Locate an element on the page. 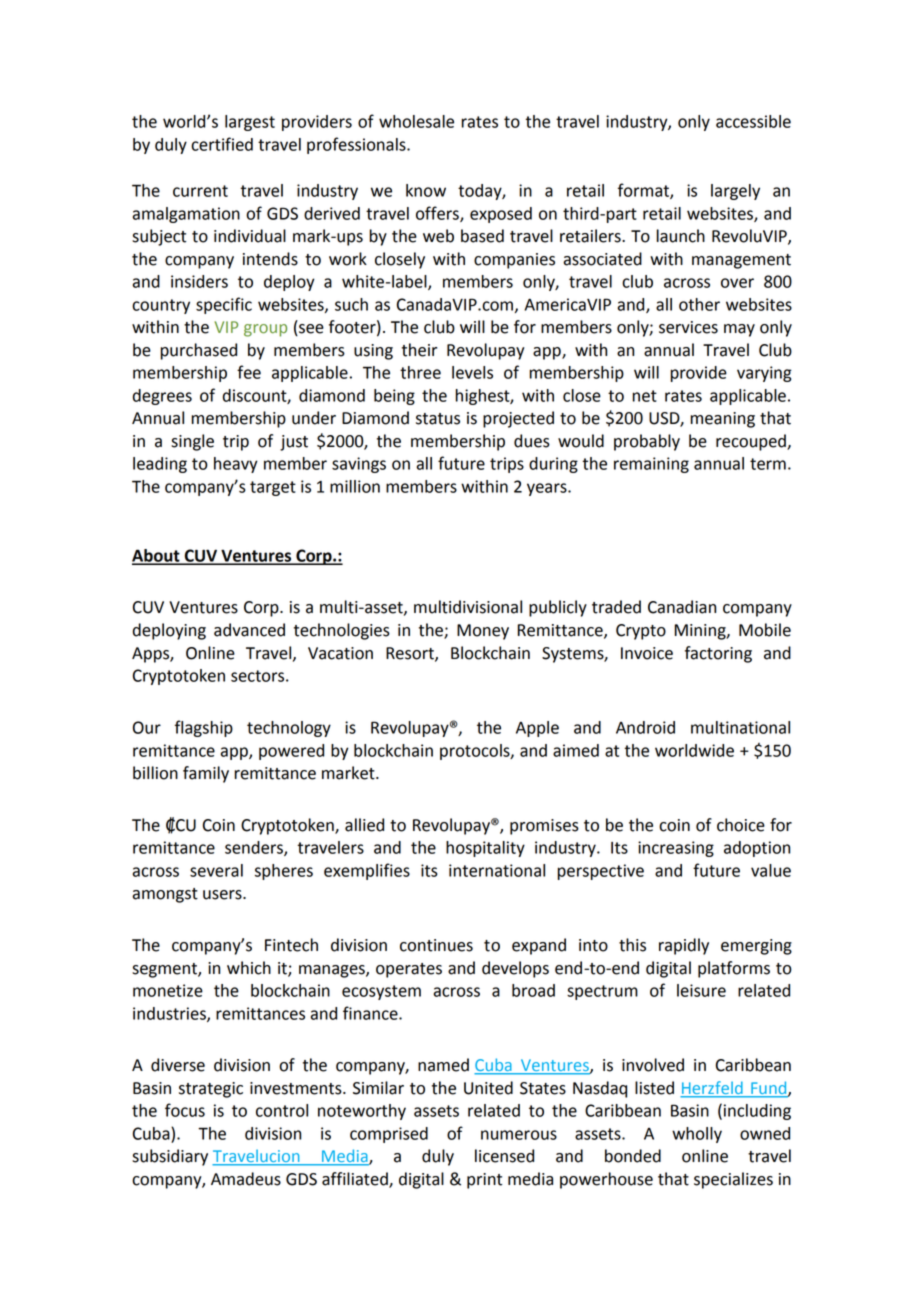  status is located at coordinates (438, 419).
